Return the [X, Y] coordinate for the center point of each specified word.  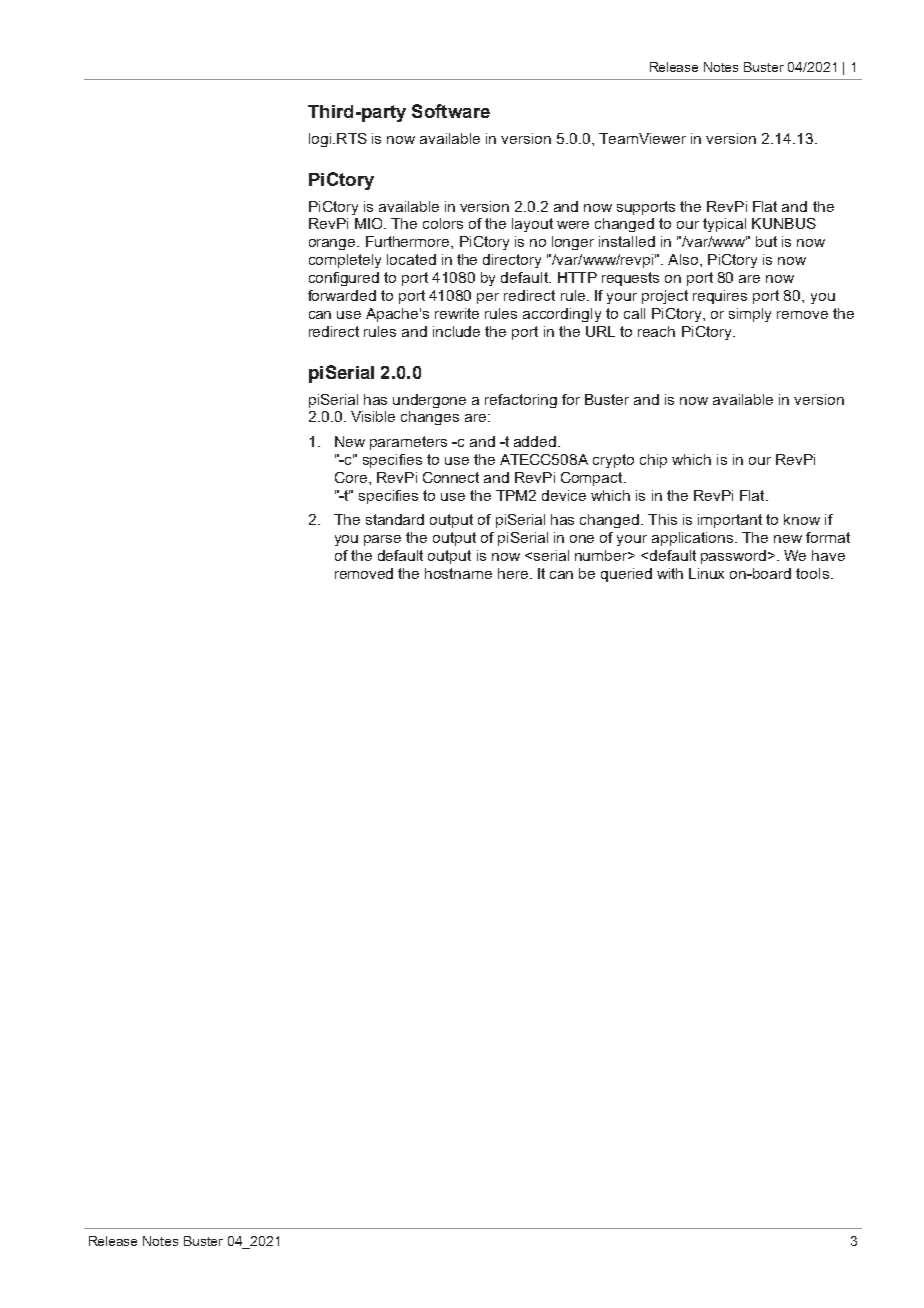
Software [451, 111]
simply [750, 315]
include [456, 331]
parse [382, 540]
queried [626, 575]
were [573, 225]
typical [724, 225]
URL [600, 331]
